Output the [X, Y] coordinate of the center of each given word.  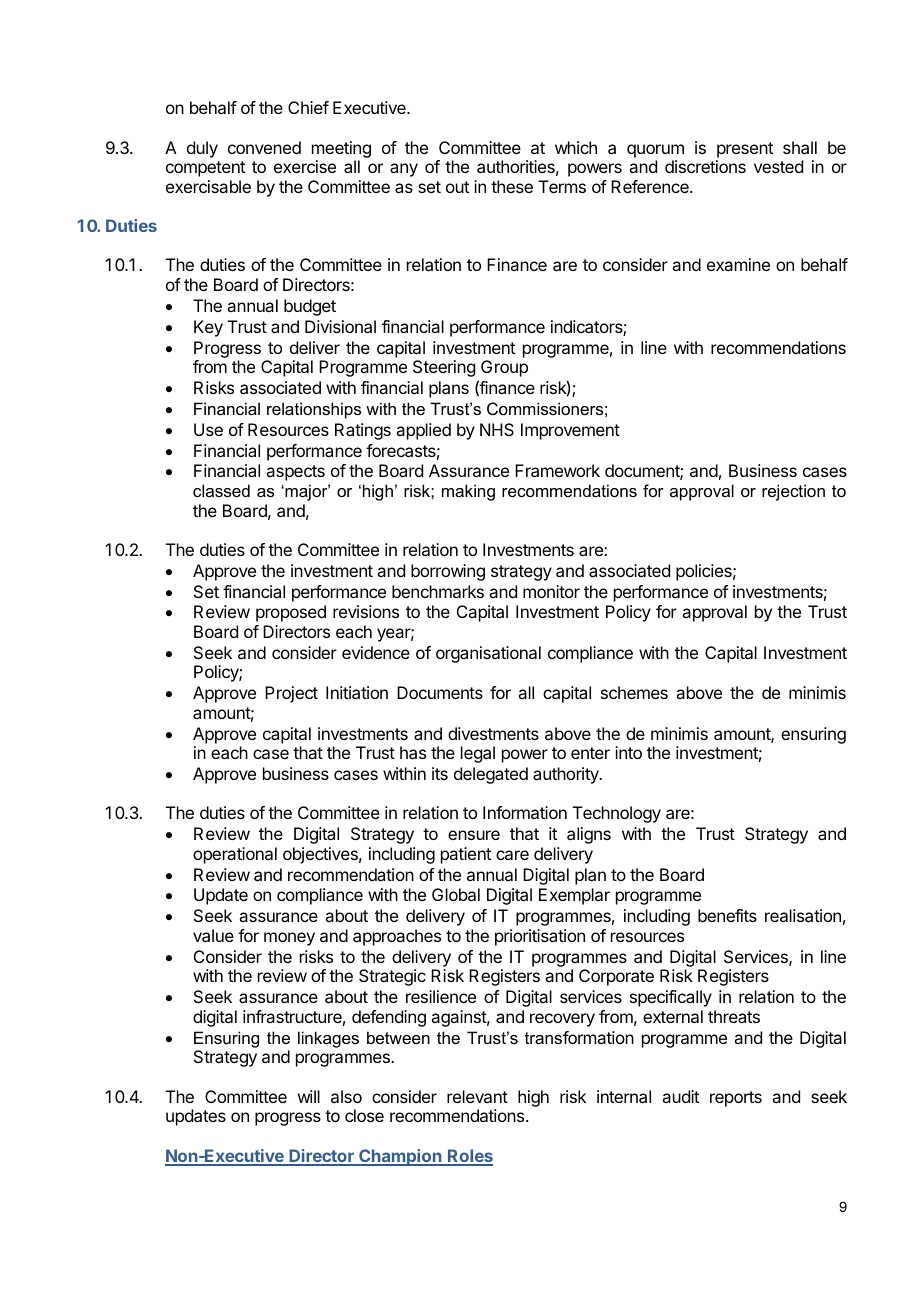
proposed [291, 613]
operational [235, 855]
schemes [634, 692]
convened [264, 147]
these [512, 186]
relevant [477, 1096]
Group [504, 368]
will [309, 1096]
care [512, 855]
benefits [727, 915]
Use [208, 429]
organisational [488, 654]
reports [736, 1099]
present [745, 150]
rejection [793, 492]
